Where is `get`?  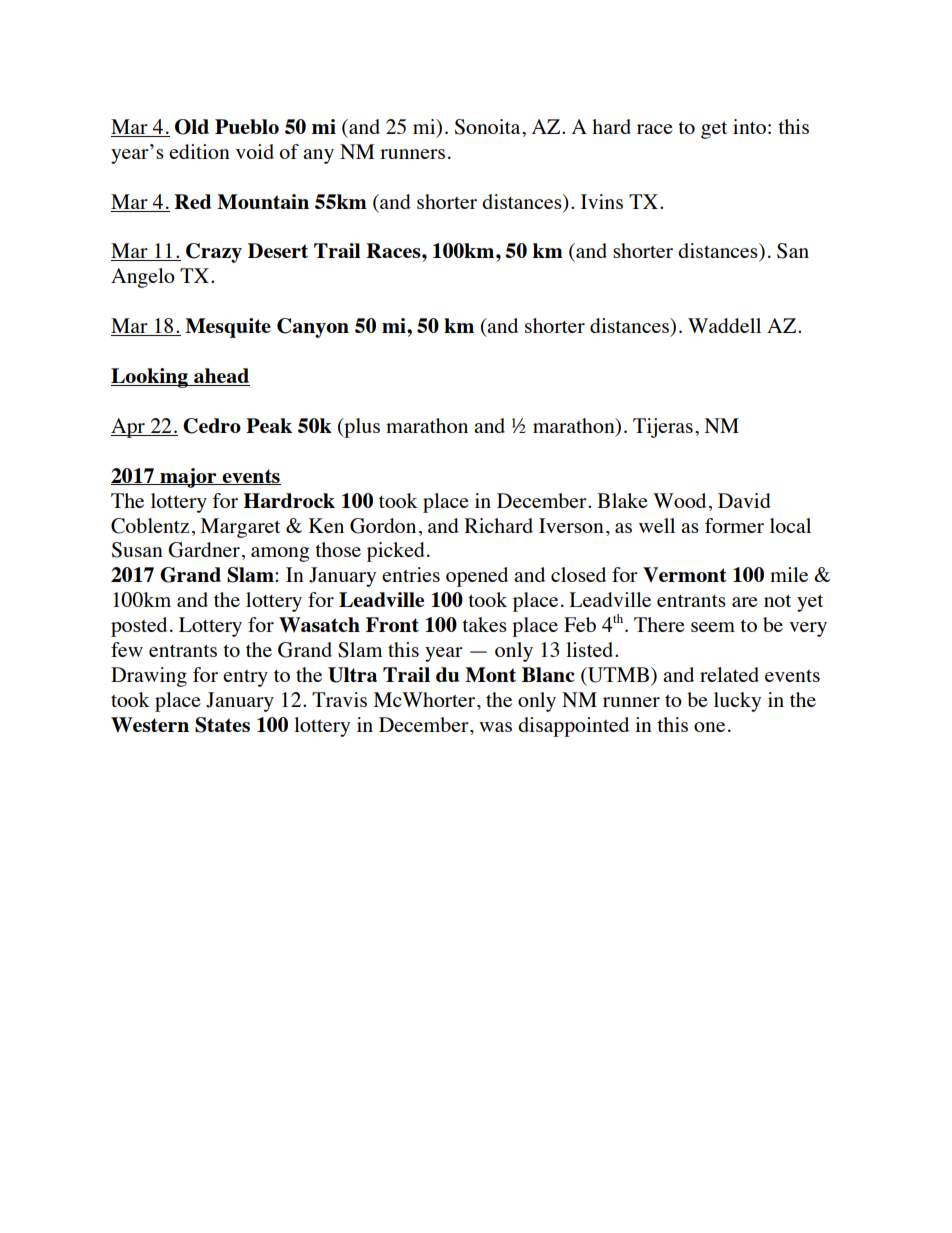 get is located at coordinates (714, 130).
